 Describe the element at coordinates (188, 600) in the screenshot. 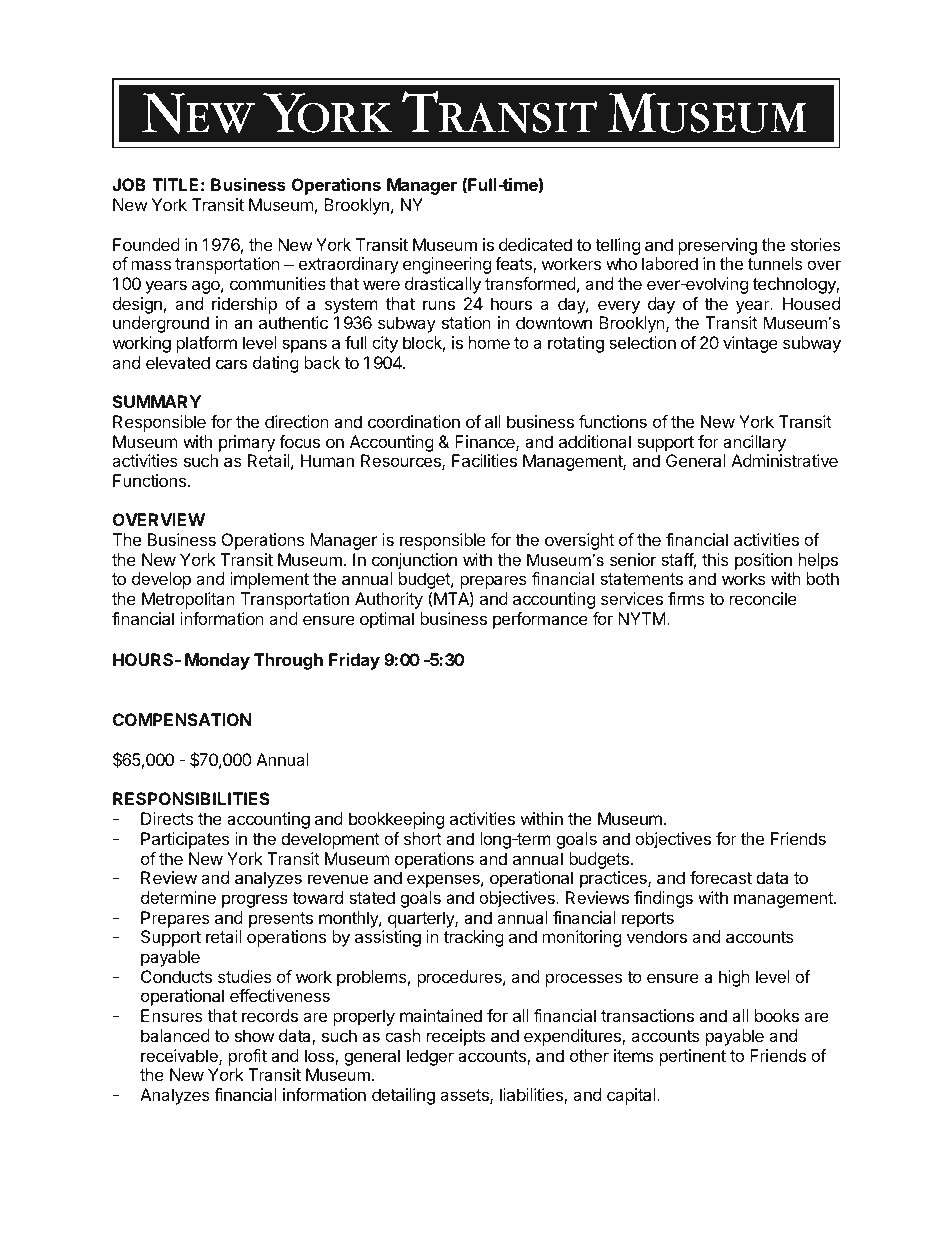

I see `Metropolitan` at that location.
